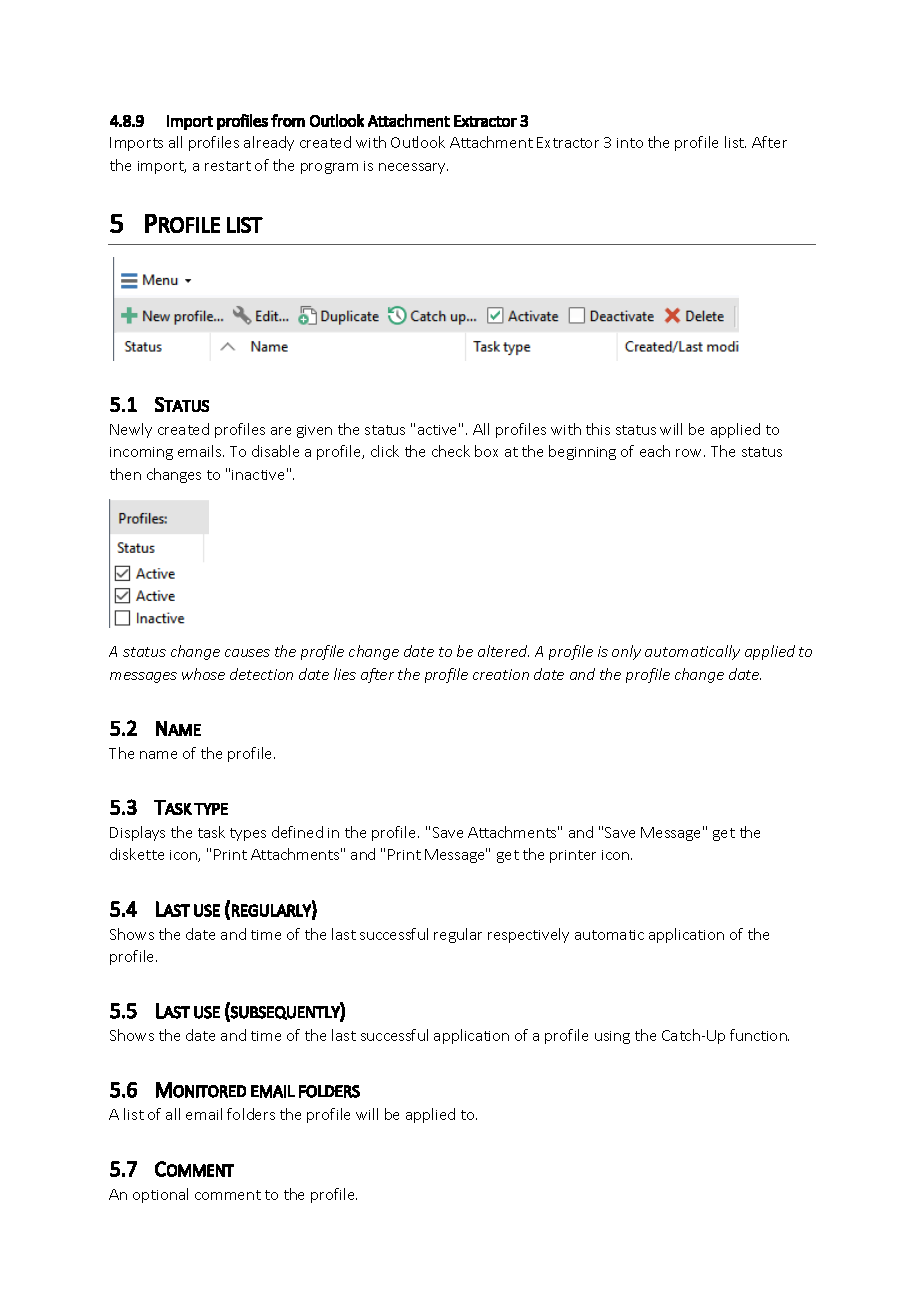 This screenshot has width=924, height=1308. I want to click on only, so click(626, 652).
